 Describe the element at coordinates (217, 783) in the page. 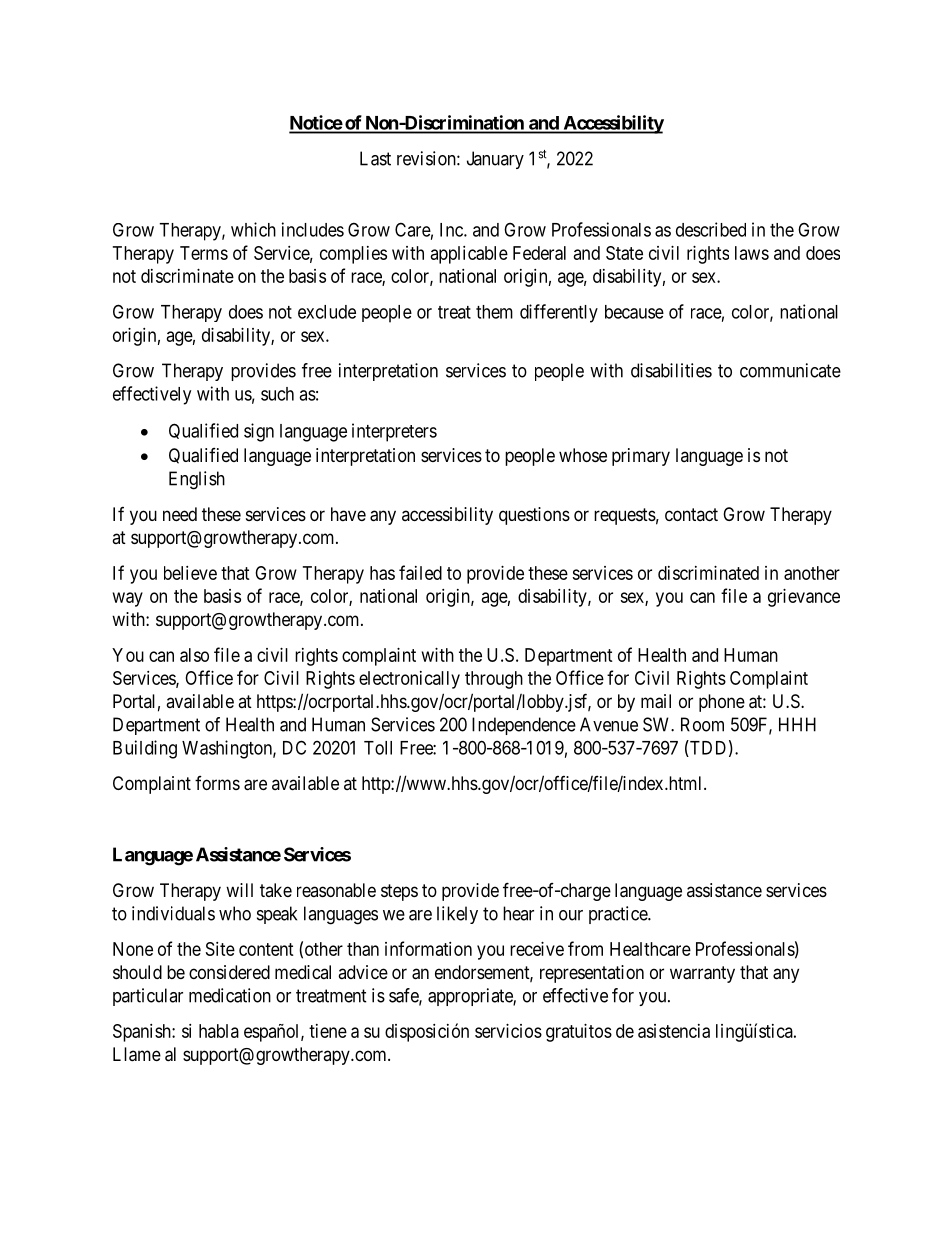

I see `forms` at that location.
